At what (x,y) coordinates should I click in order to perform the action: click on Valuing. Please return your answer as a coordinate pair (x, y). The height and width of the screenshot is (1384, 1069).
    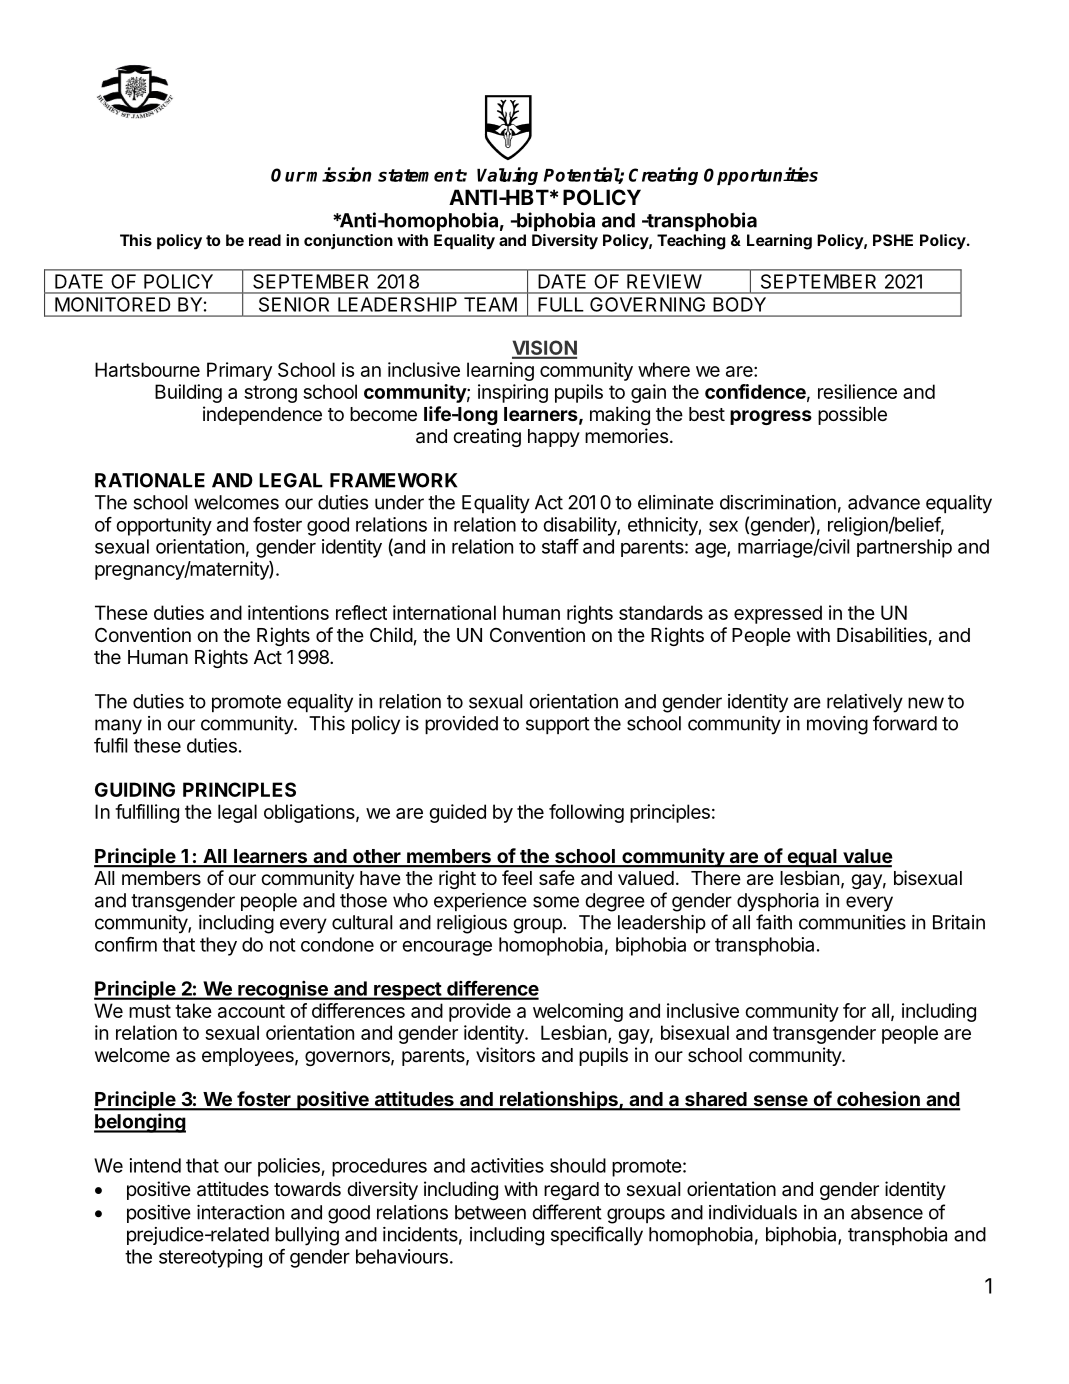
    Looking at the image, I should click on (507, 176).
